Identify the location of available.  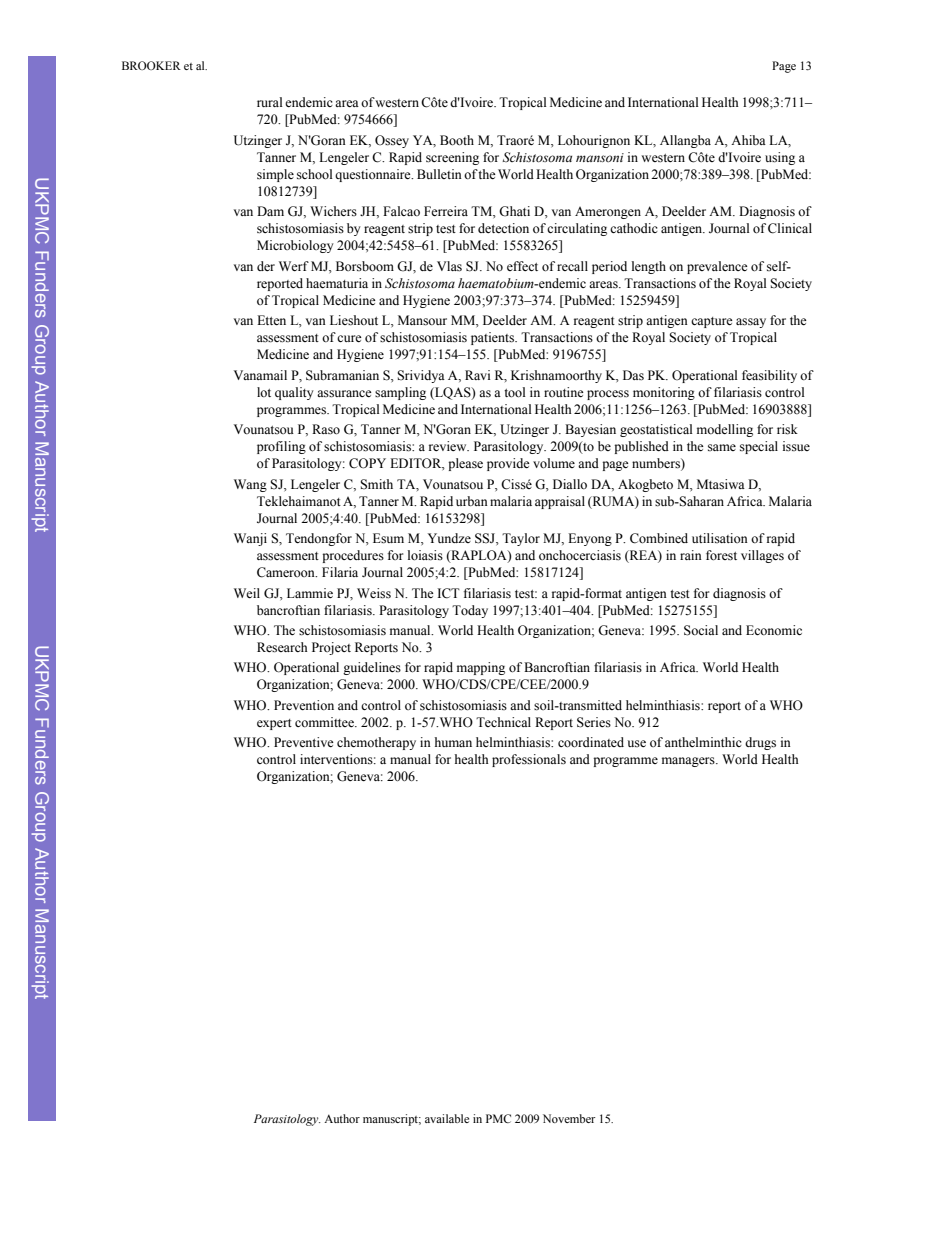
(447, 1118).
